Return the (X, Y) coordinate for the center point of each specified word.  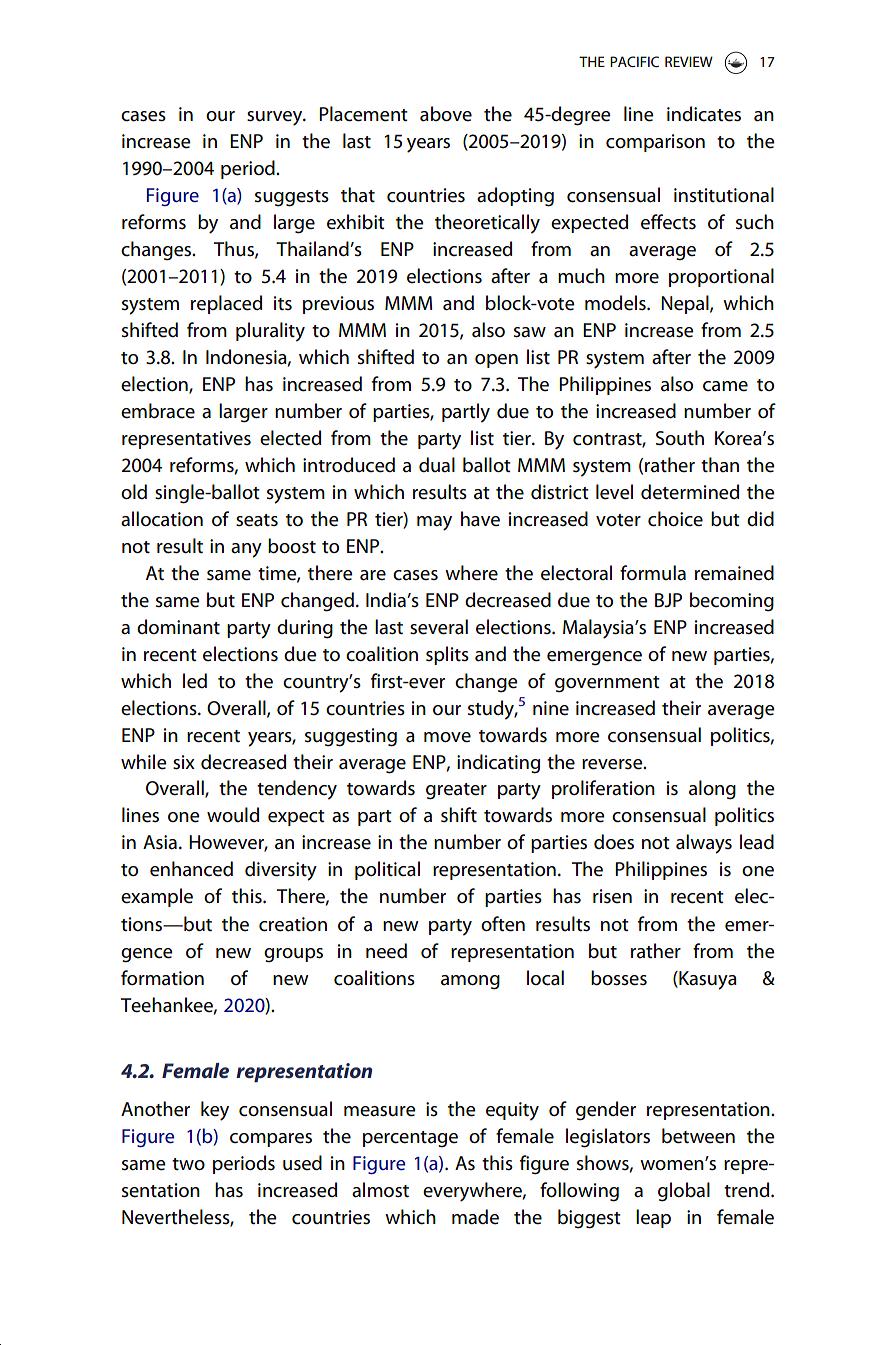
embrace (158, 411)
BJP (668, 600)
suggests (292, 198)
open (496, 361)
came (725, 386)
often (503, 924)
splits (447, 655)
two (188, 1164)
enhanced (191, 869)
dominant (178, 626)
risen (612, 896)
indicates (704, 114)
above (446, 114)
